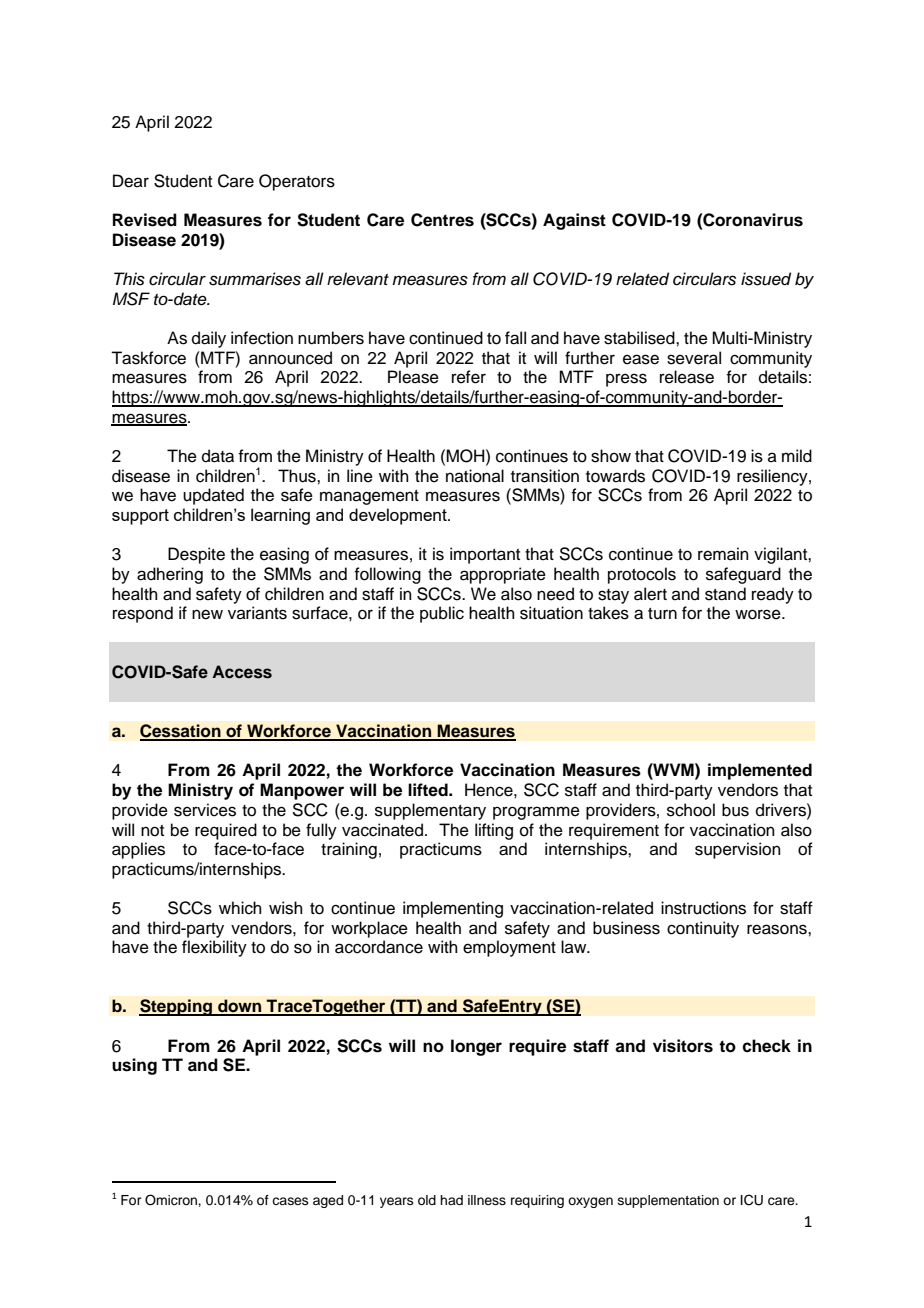 Image resolution: width=924 pixels, height=1308 pixels. What do you see at coordinates (766, 279) in the document?
I see `issued` at bounding box center [766, 279].
